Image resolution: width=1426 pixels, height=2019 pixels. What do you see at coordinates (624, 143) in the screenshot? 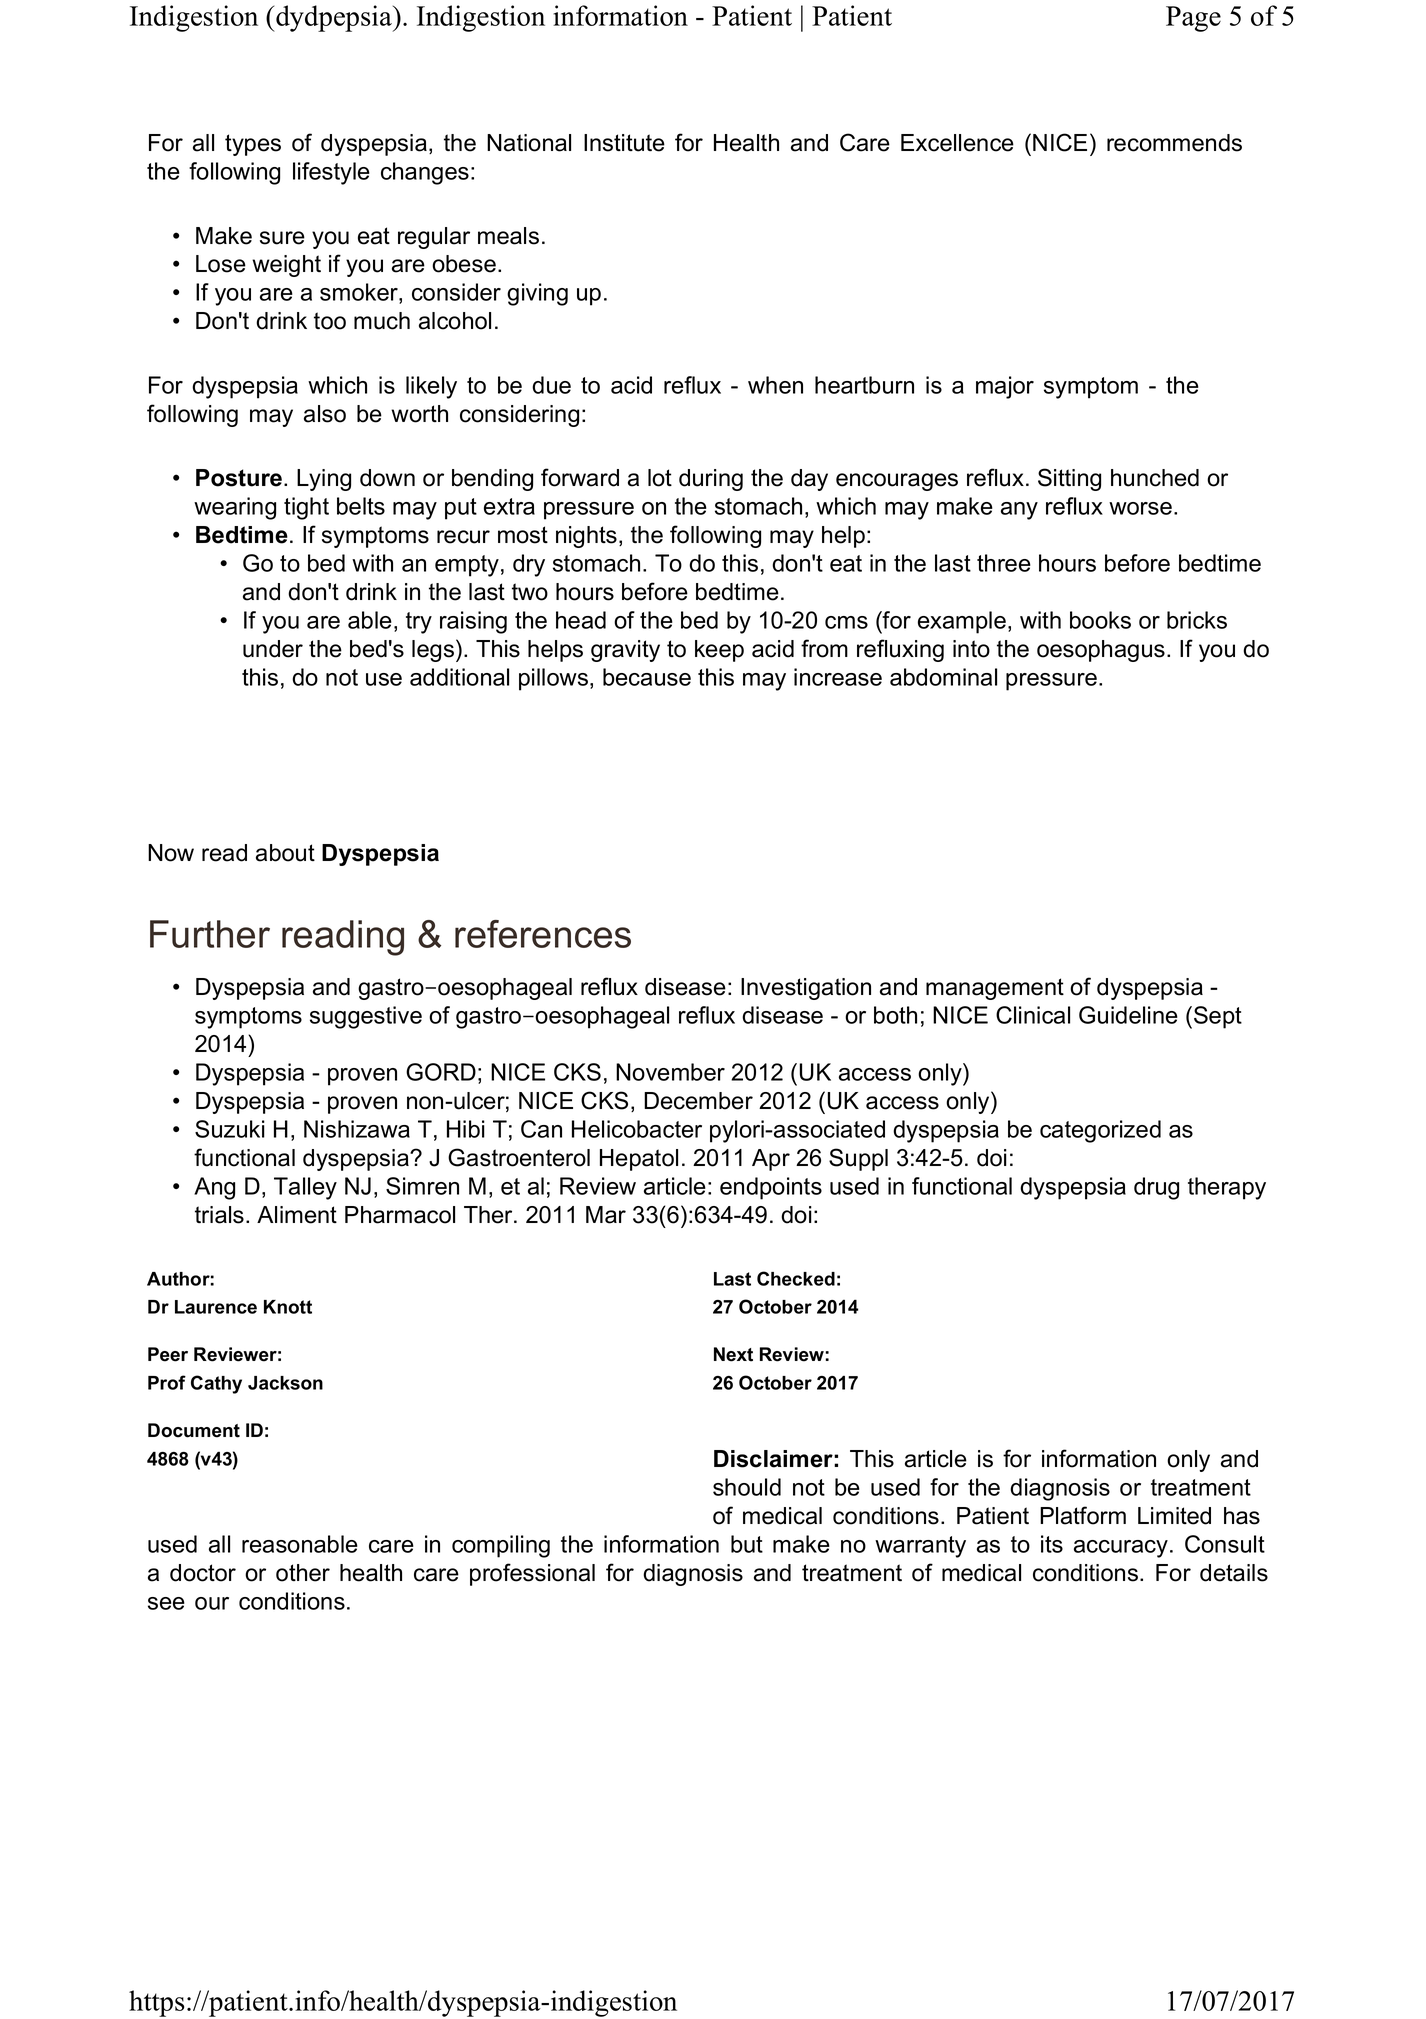
I see `Institute` at bounding box center [624, 143].
